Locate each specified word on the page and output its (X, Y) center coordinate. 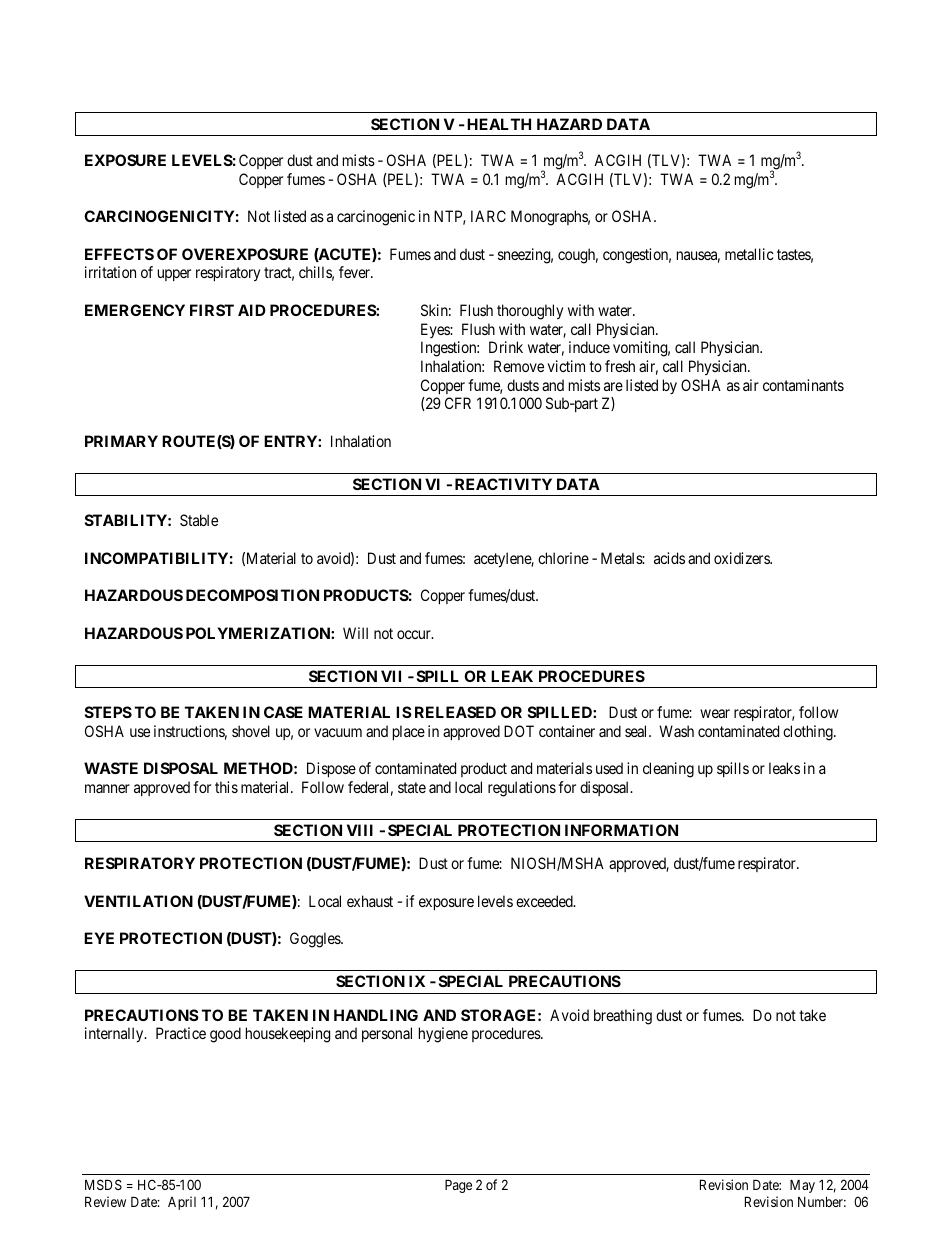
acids (669, 558)
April (182, 1203)
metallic (749, 254)
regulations (522, 789)
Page (458, 1186)
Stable (199, 520)
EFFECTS (119, 254)
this (226, 787)
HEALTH (499, 124)
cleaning (668, 770)
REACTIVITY (503, 484)
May (802, 1186)
